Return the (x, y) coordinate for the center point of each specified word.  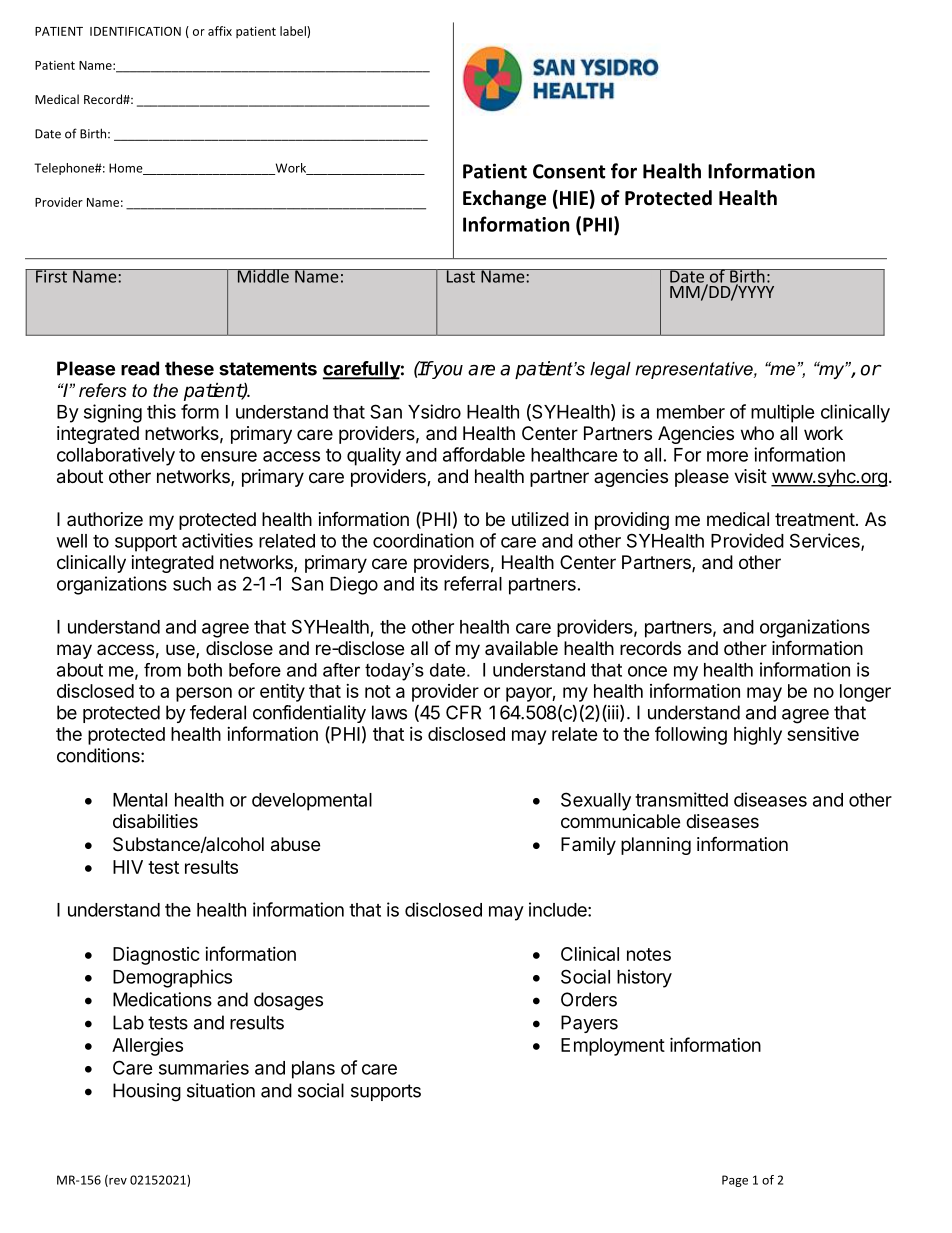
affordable (484, 454)
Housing (147, 1092)
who (757, 433)
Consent (569, 171)
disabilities (155, 821)
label (294, 32)
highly (758, 736)
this (161, 411)
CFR (463, 712)
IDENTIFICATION (135, 31)
